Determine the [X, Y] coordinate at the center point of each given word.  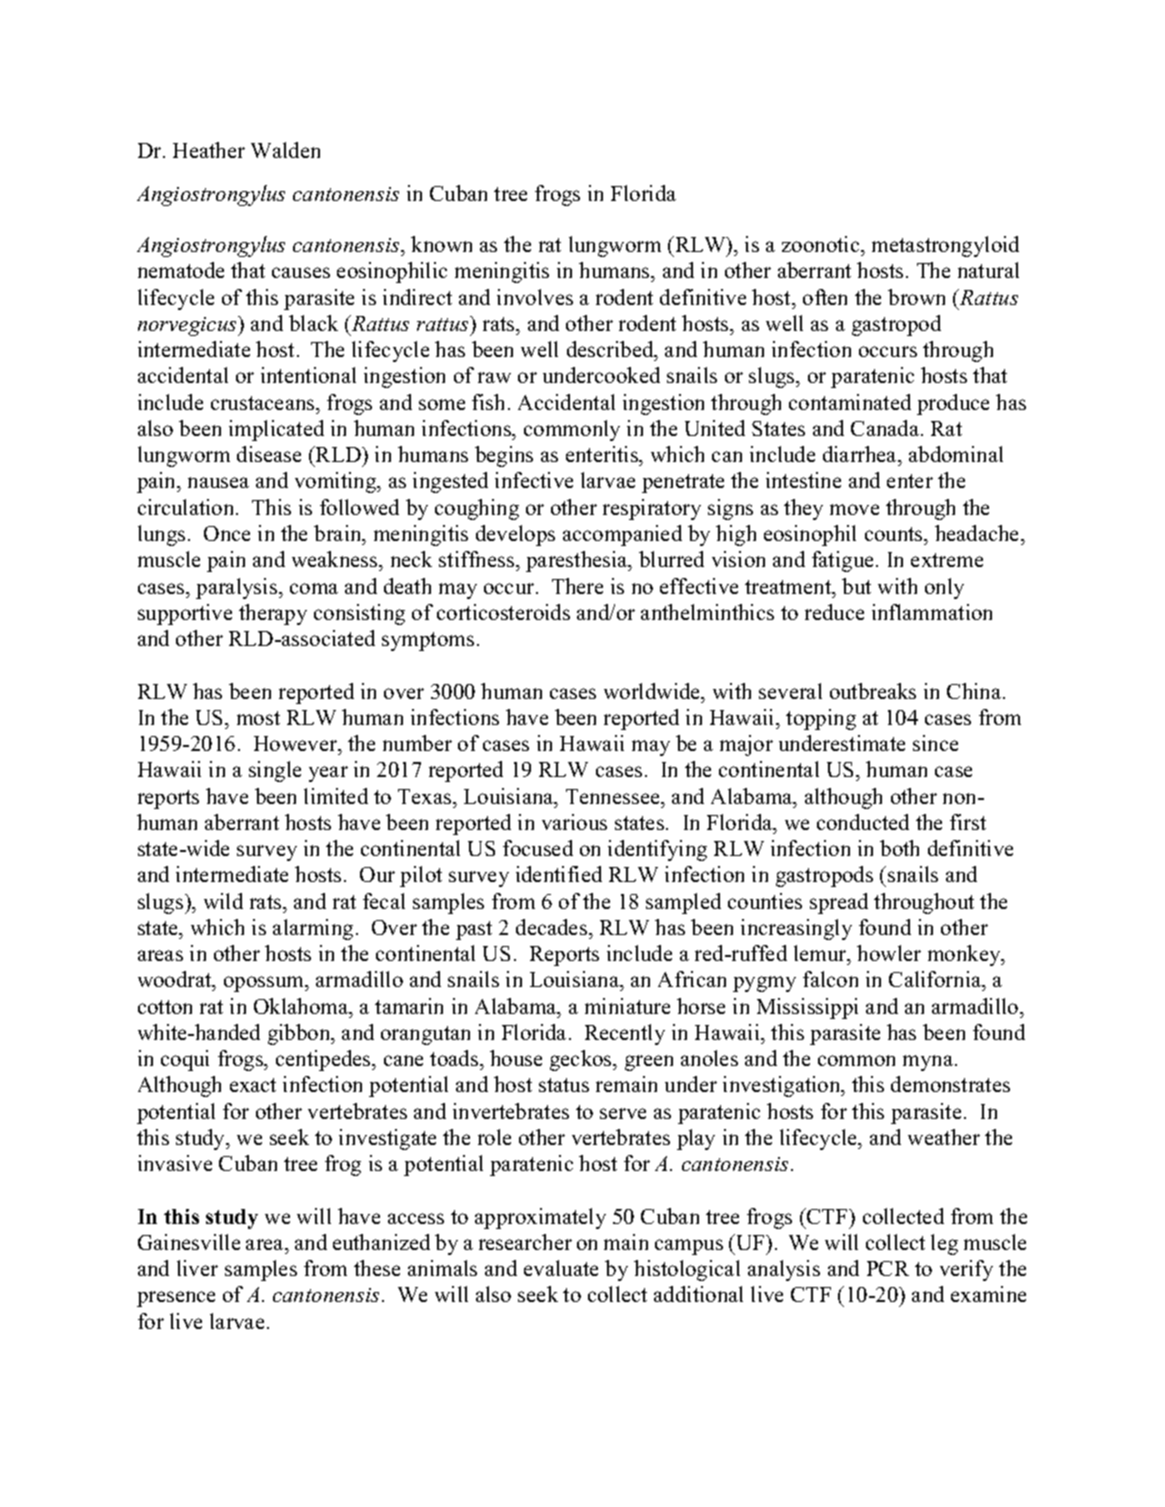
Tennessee [614, 796]
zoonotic [822, 244]
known [441, 244]
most [258, 718]
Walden [285, 150]
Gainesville [189, 1242]
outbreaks [873, 691]
